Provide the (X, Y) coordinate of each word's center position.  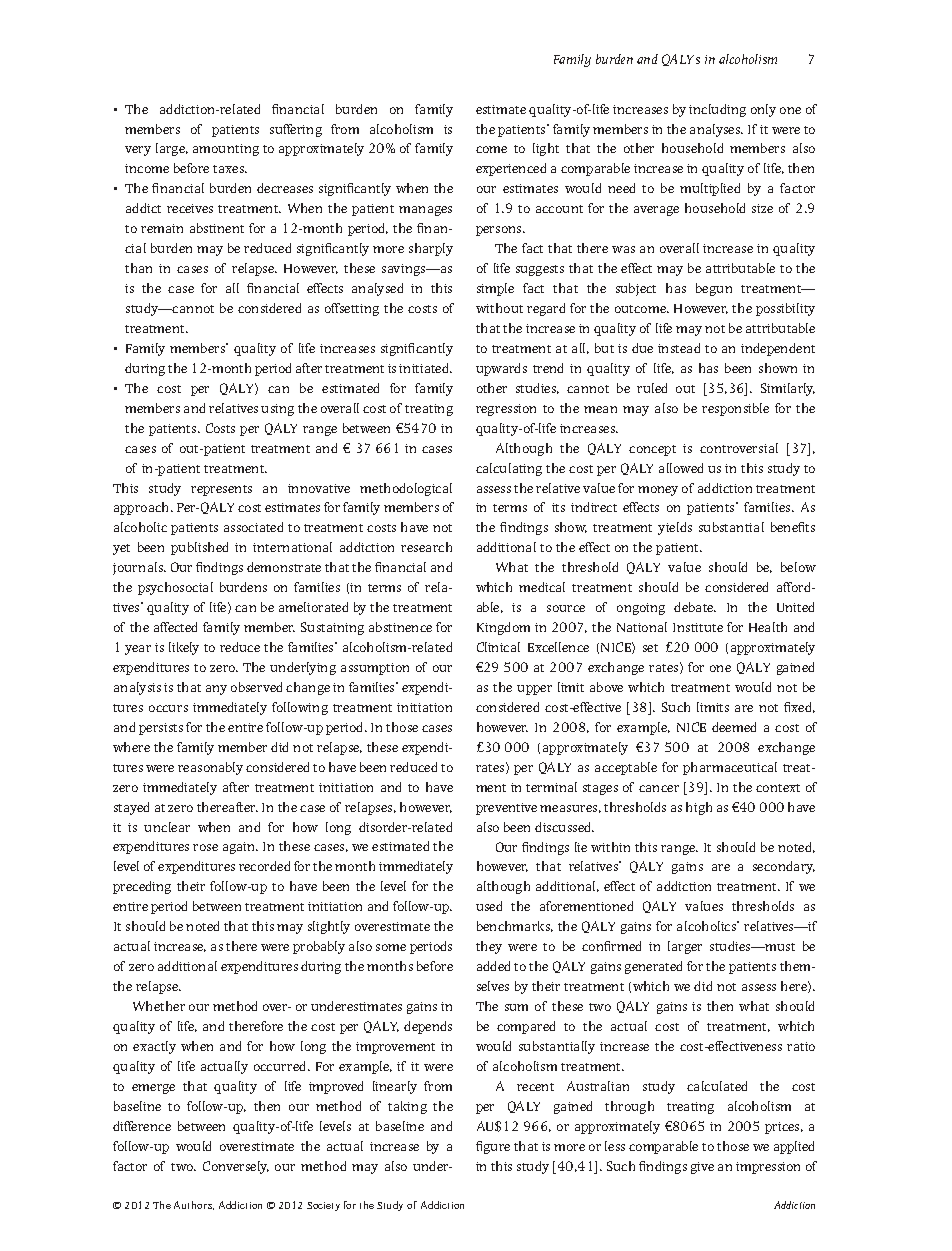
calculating (509, 469)
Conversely (236, 1167)
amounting (226, 150)
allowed (681, 468)
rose (205, 847)
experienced (511, 169)
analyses (716, 130)
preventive (506, 809)
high (699, 808)
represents (221, 490)
